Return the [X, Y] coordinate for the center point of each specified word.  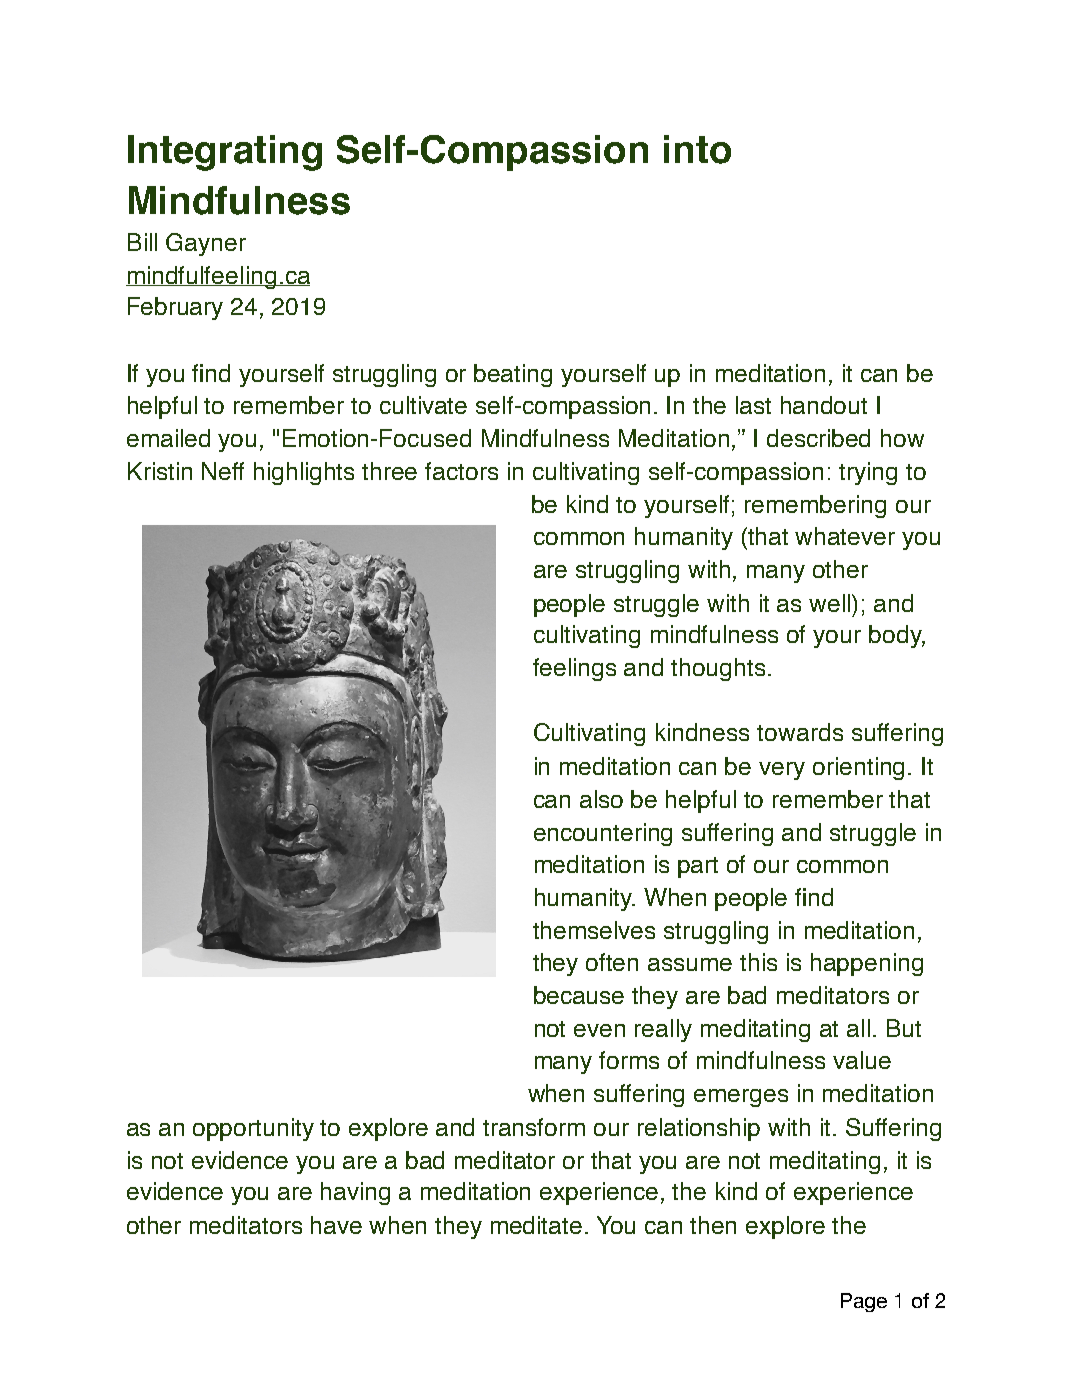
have [336, 1225]
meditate [536, 1225]
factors [461, 471]
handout [824, 405]
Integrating [225, 153]
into [697, 149]
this [758, 962]
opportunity [253, 1129]
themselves [594, 930]
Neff [223, 471]
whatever [845, 536]
